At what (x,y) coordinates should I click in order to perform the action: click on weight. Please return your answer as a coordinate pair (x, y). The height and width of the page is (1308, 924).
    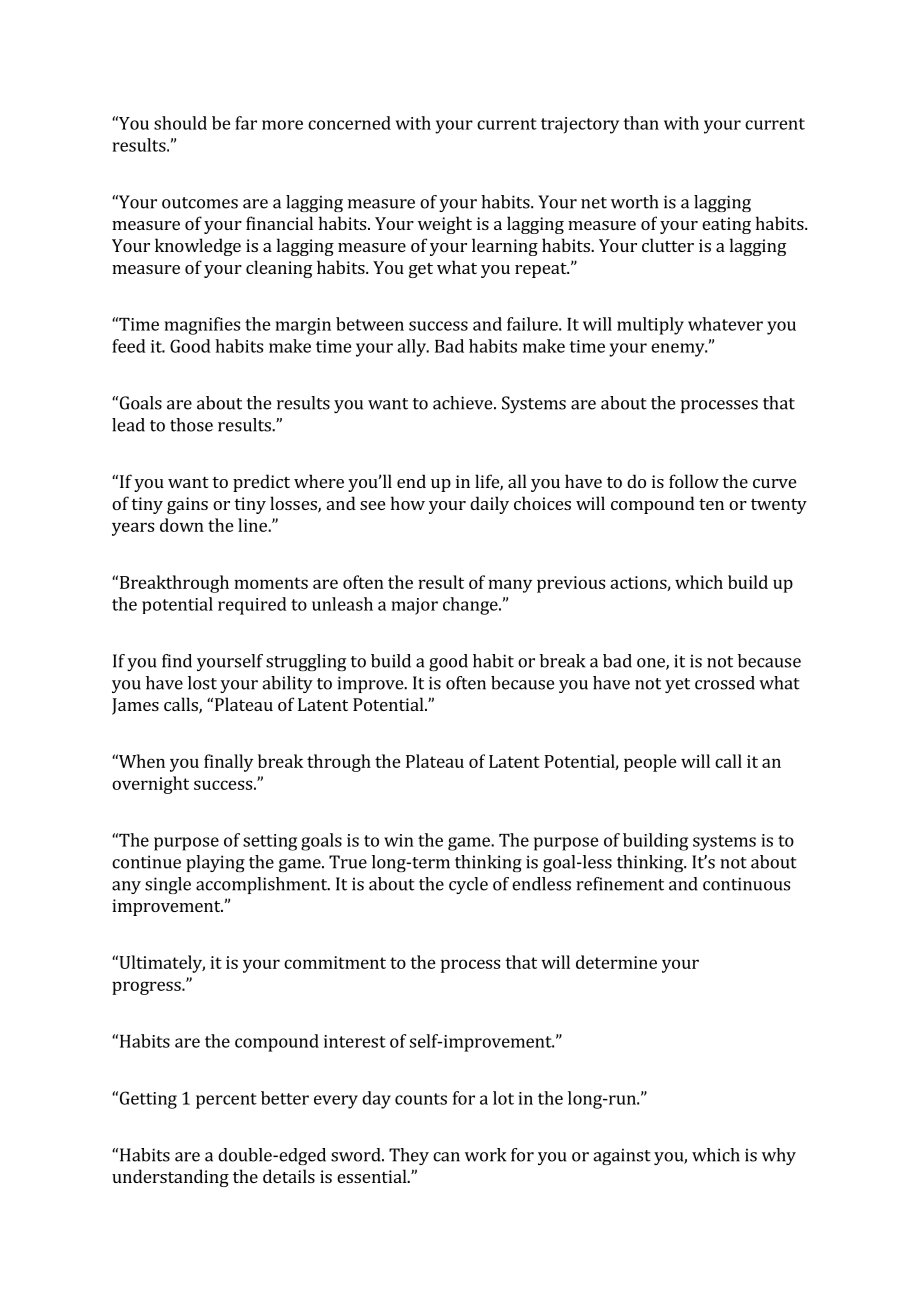
    Looking at the image, I should click on (445, 225).
